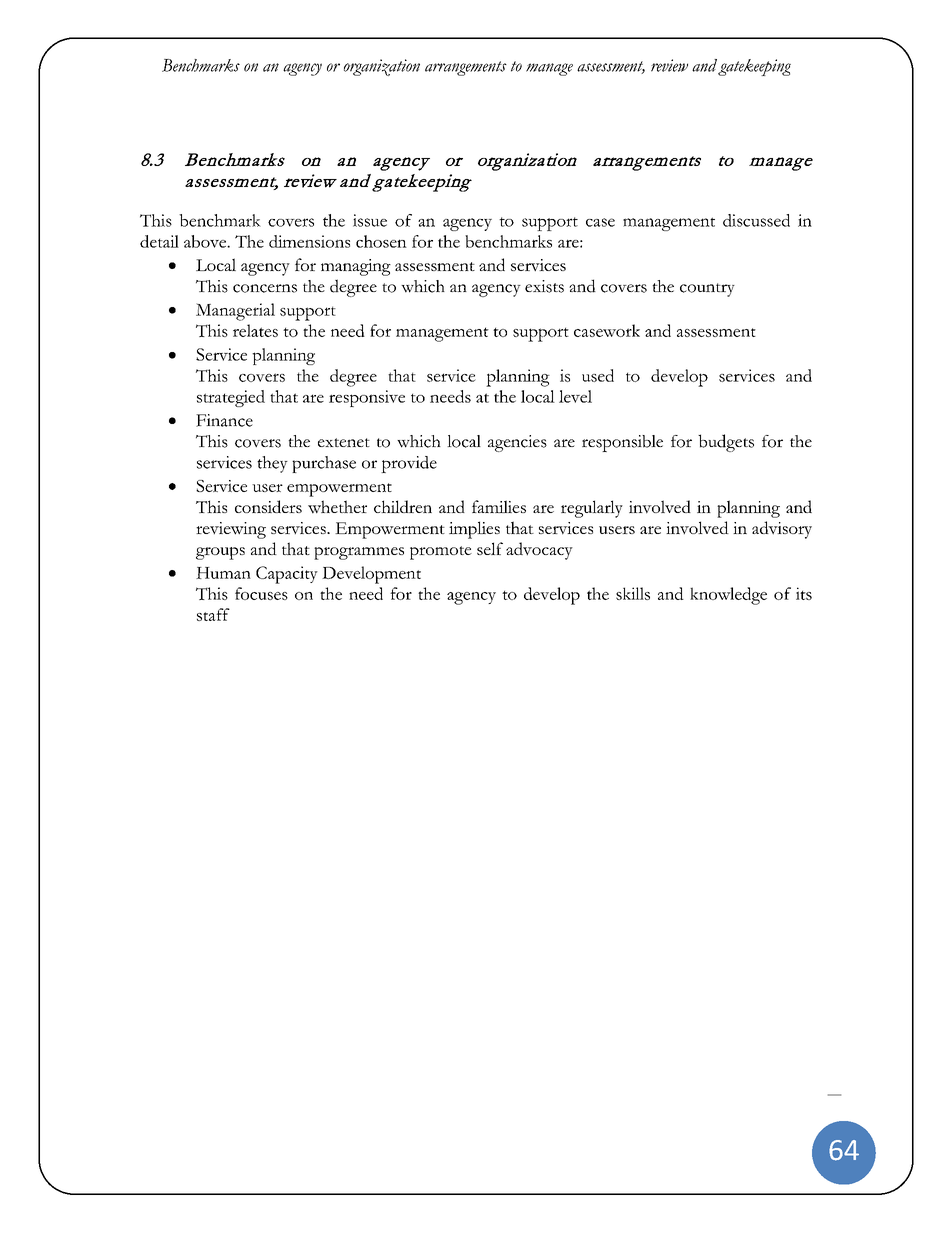 The image size is (952, 1233). Describe the element at coordinates (309, 241) in the image. I see `dimensions` at that location.
